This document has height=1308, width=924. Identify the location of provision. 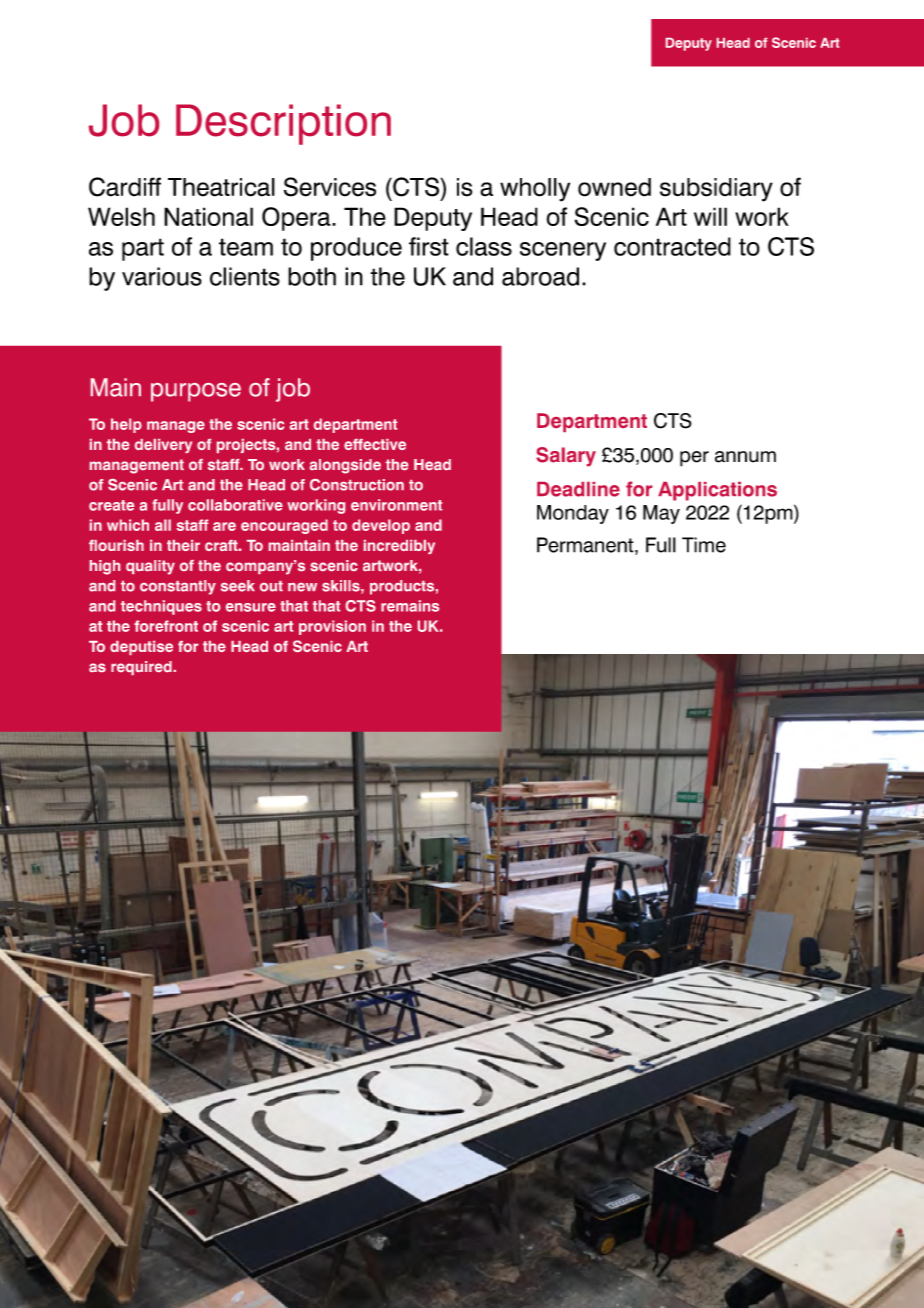
(332, 627).
